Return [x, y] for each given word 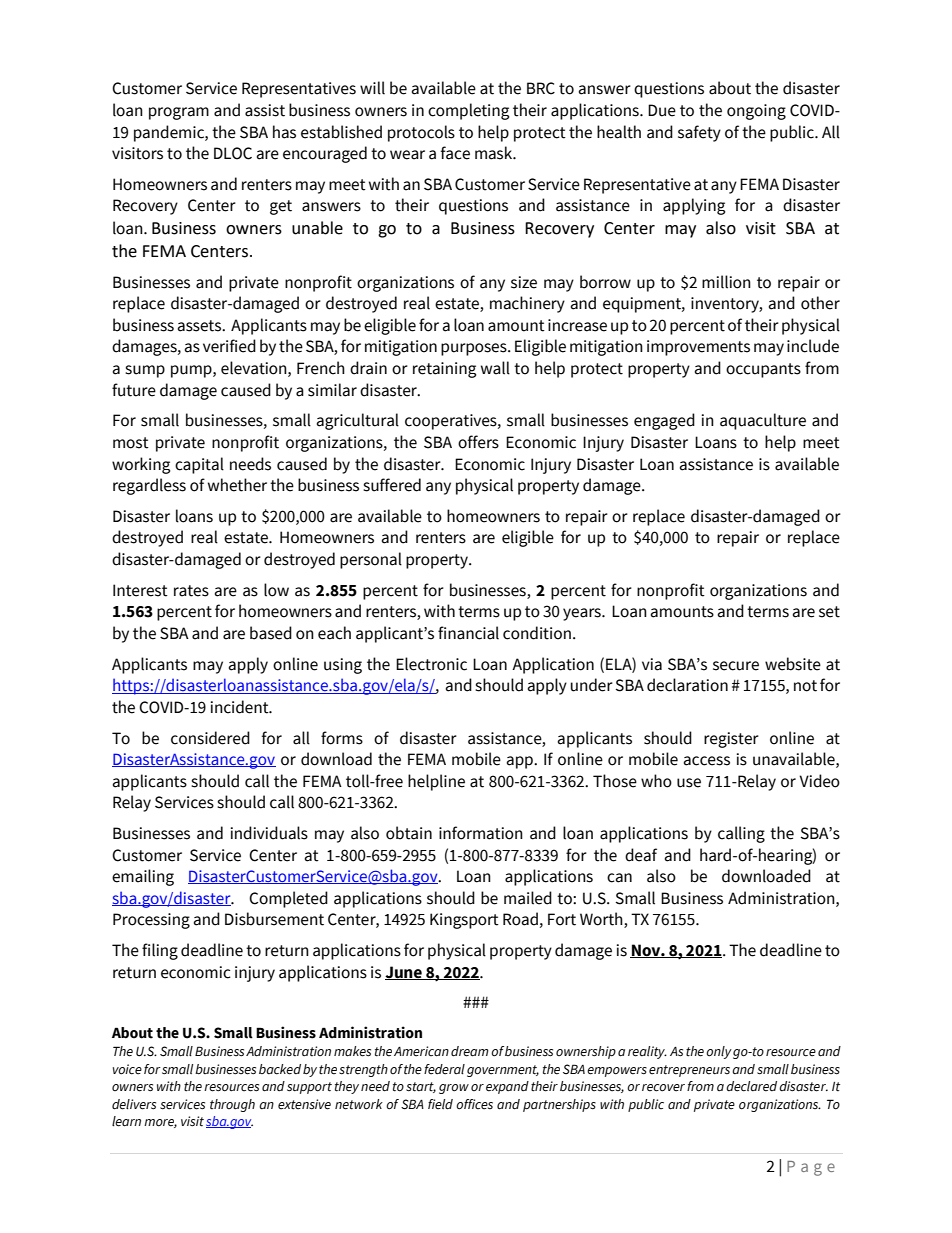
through [232, 1105]
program [179, 113]
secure [736, 666]
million [726, 282]
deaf [641, 855]
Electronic [431, 664]
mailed [528, 898]
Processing [151, 921]
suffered [392, 485]
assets [201, 326]
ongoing [756, 112]
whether [237, 485]
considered [210, 738]
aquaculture [763, 421]
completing [468, 111]
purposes [475, 349]
